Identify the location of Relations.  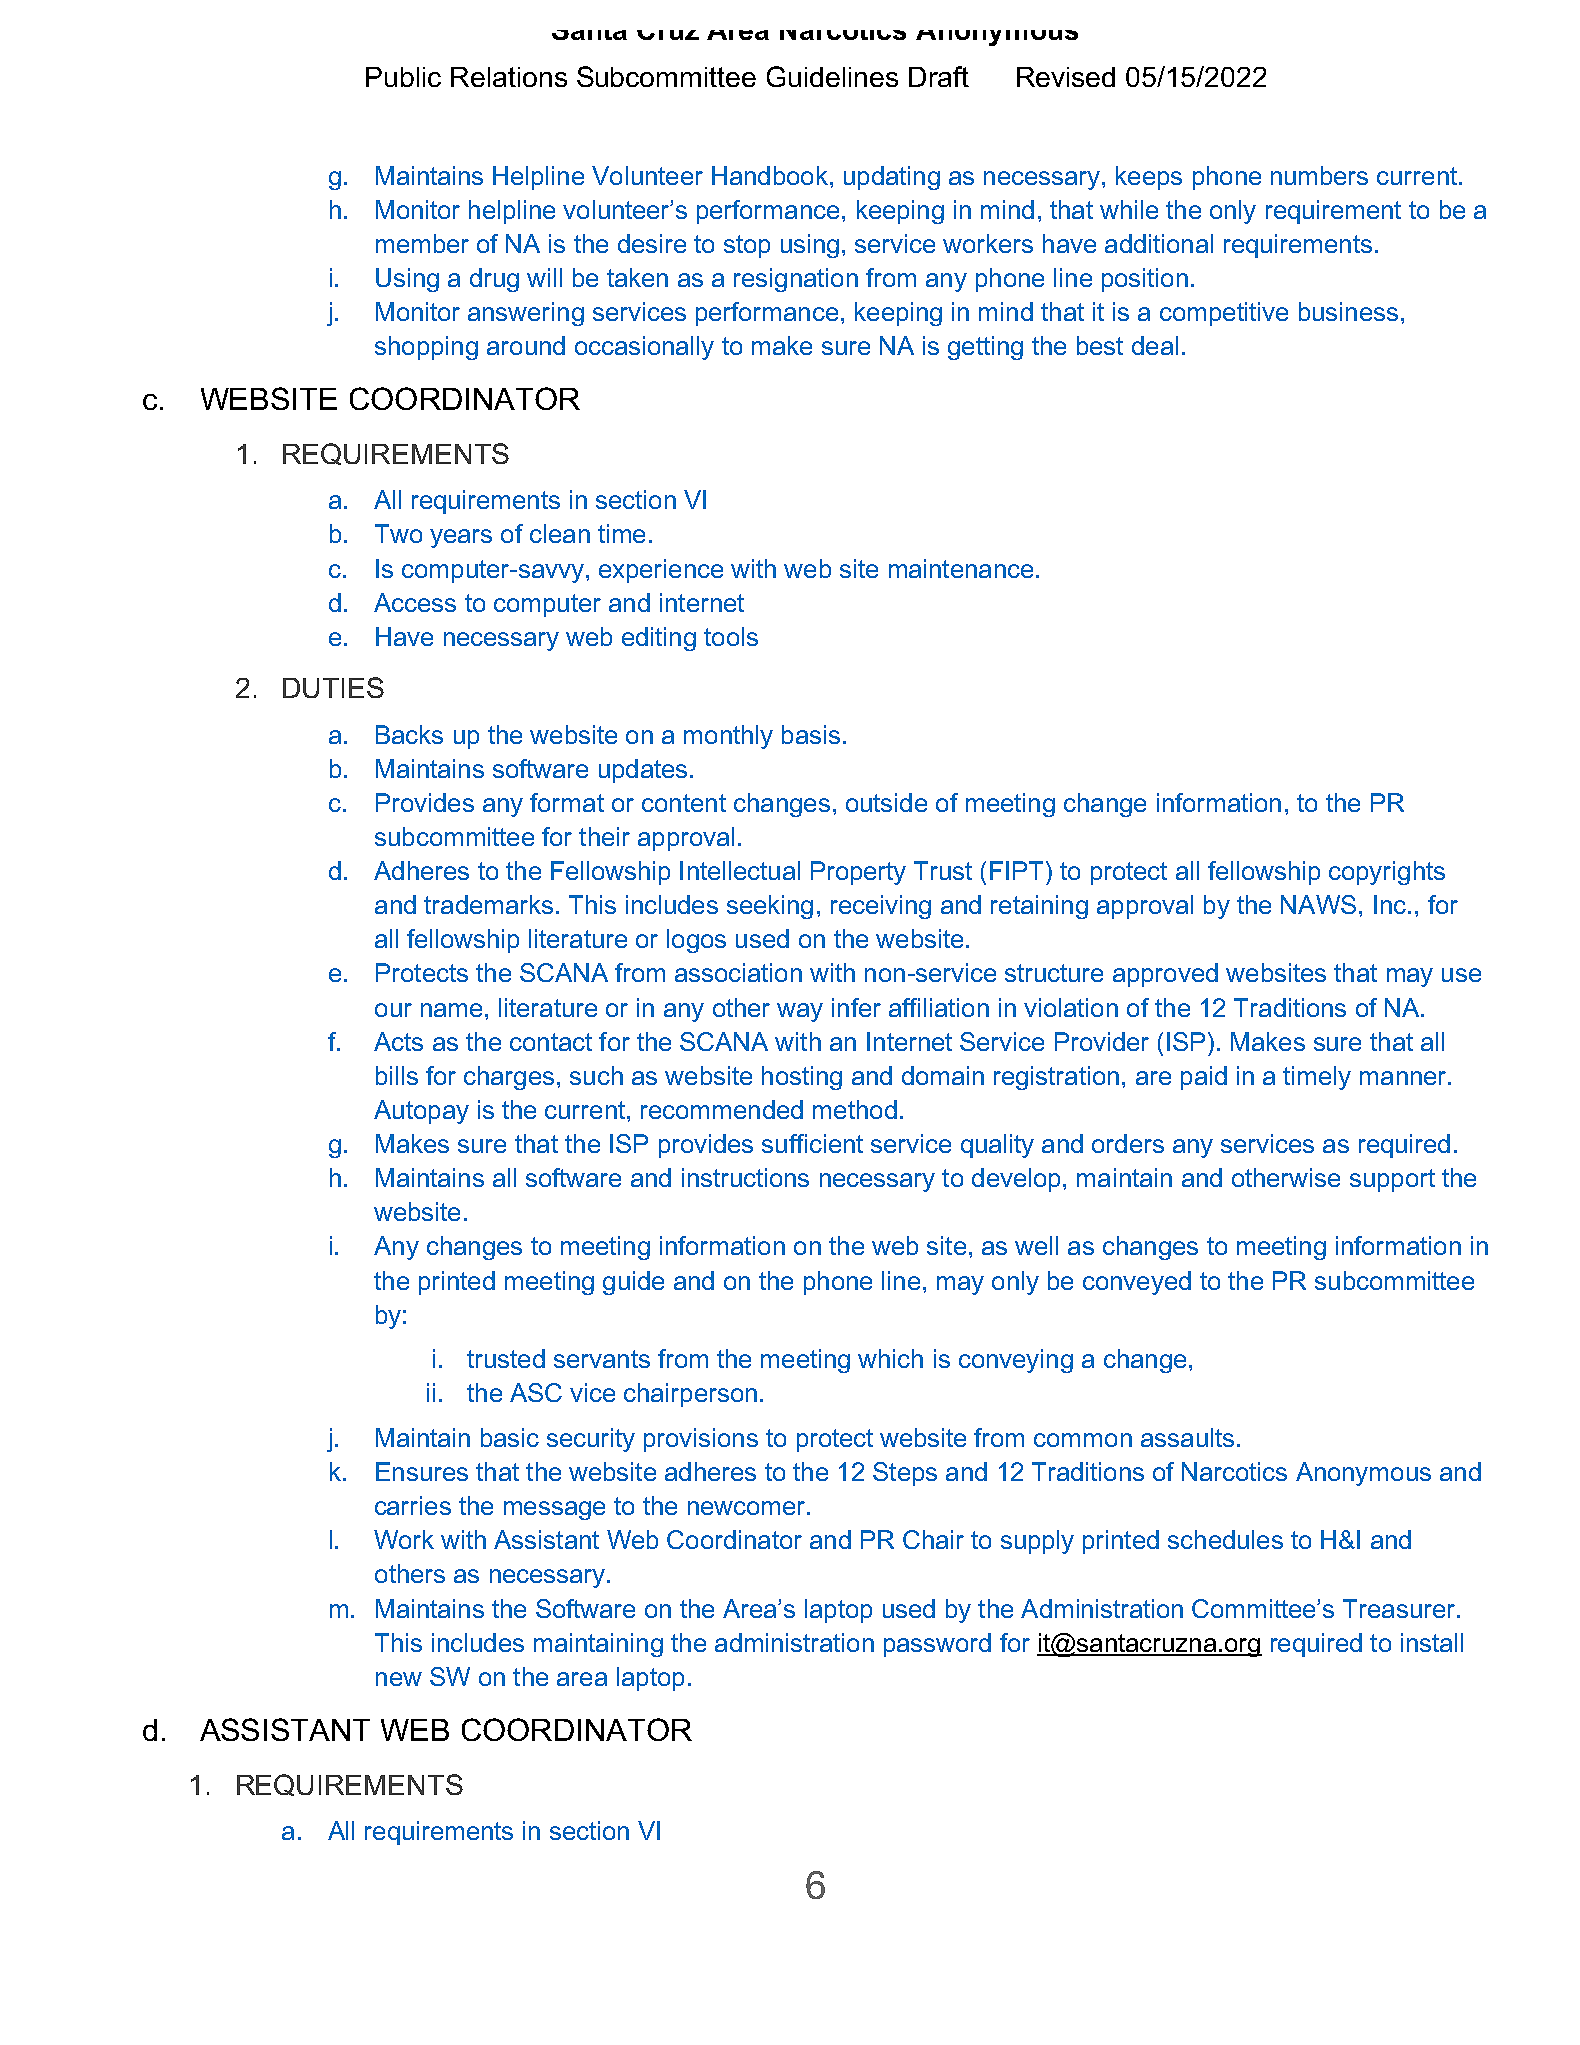
(509, 77).
